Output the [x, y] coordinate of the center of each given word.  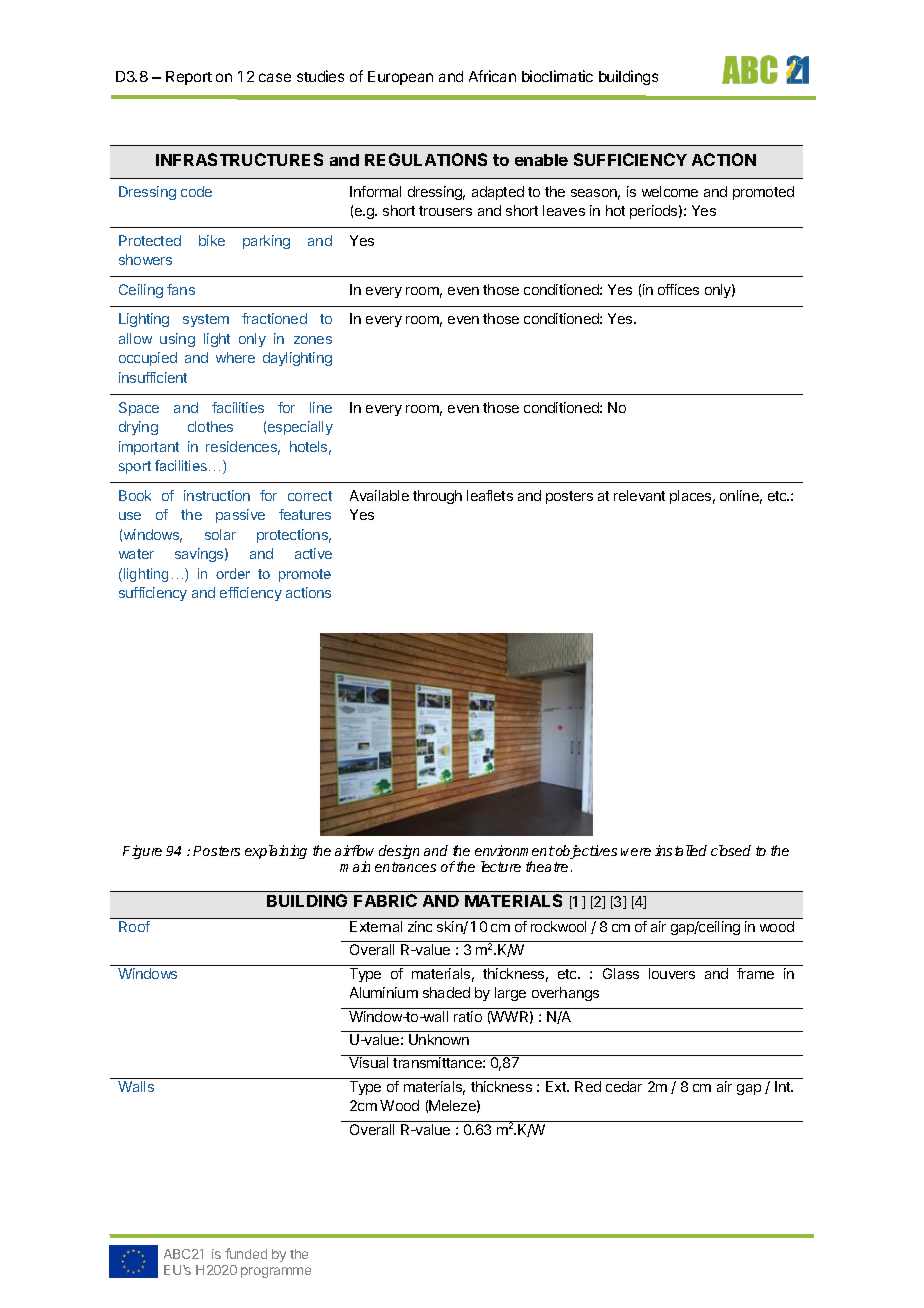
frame [755, 973]
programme [276, 1272]
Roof [134, 926]
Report [189, 78]
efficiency [251, 594]
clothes [210, 426]
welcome [670, 191]
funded [246, 1253]
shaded [446, 992]
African [492, 76]
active [313, 553]
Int [784, 1086]
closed [731, 850]
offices [678, 289]
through [437, 497]
